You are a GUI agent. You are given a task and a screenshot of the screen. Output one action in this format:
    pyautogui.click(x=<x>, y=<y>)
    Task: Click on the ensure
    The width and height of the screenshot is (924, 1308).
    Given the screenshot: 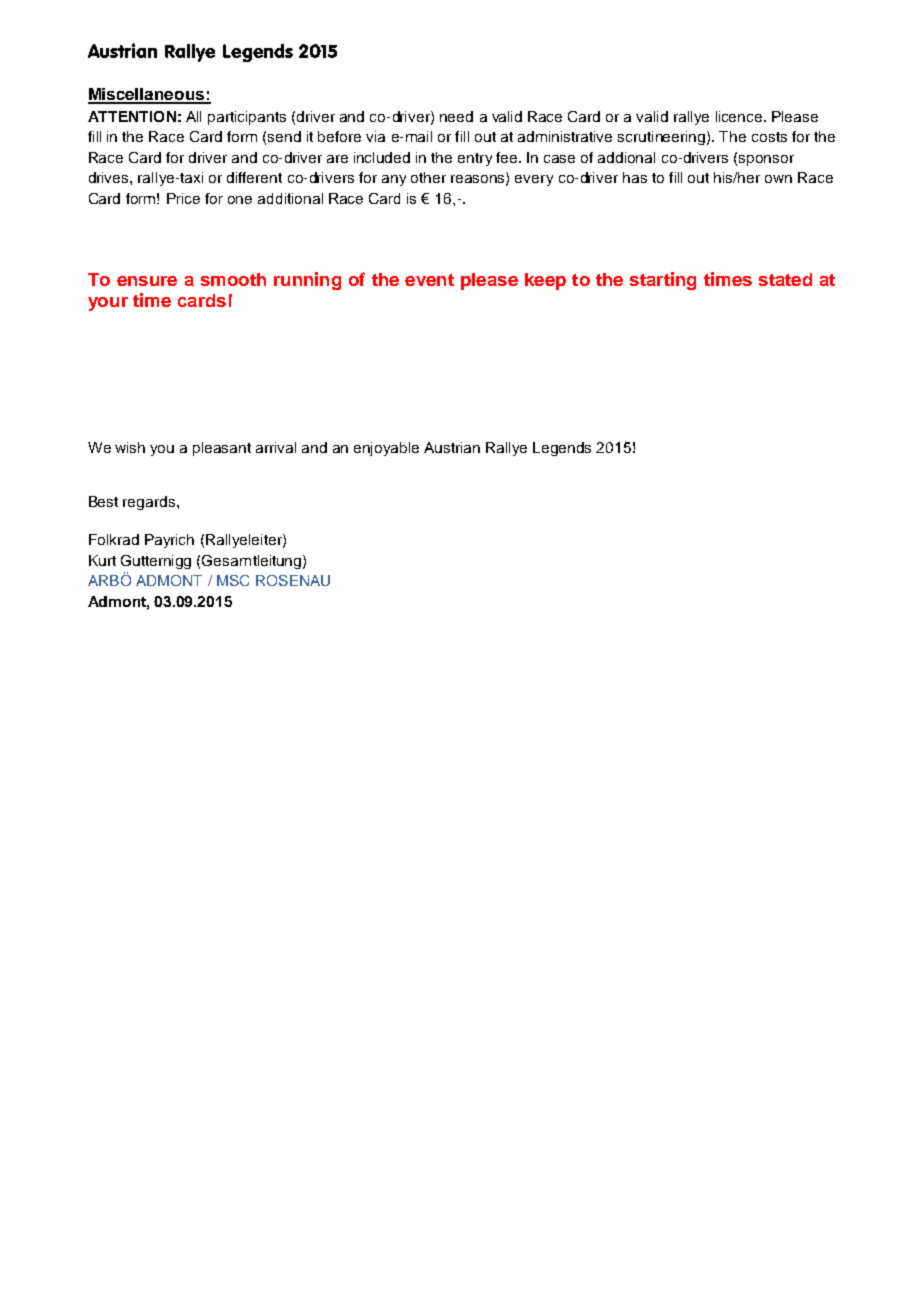 What is the action you would take?
    pyautogui.click(x=147, y=281)
